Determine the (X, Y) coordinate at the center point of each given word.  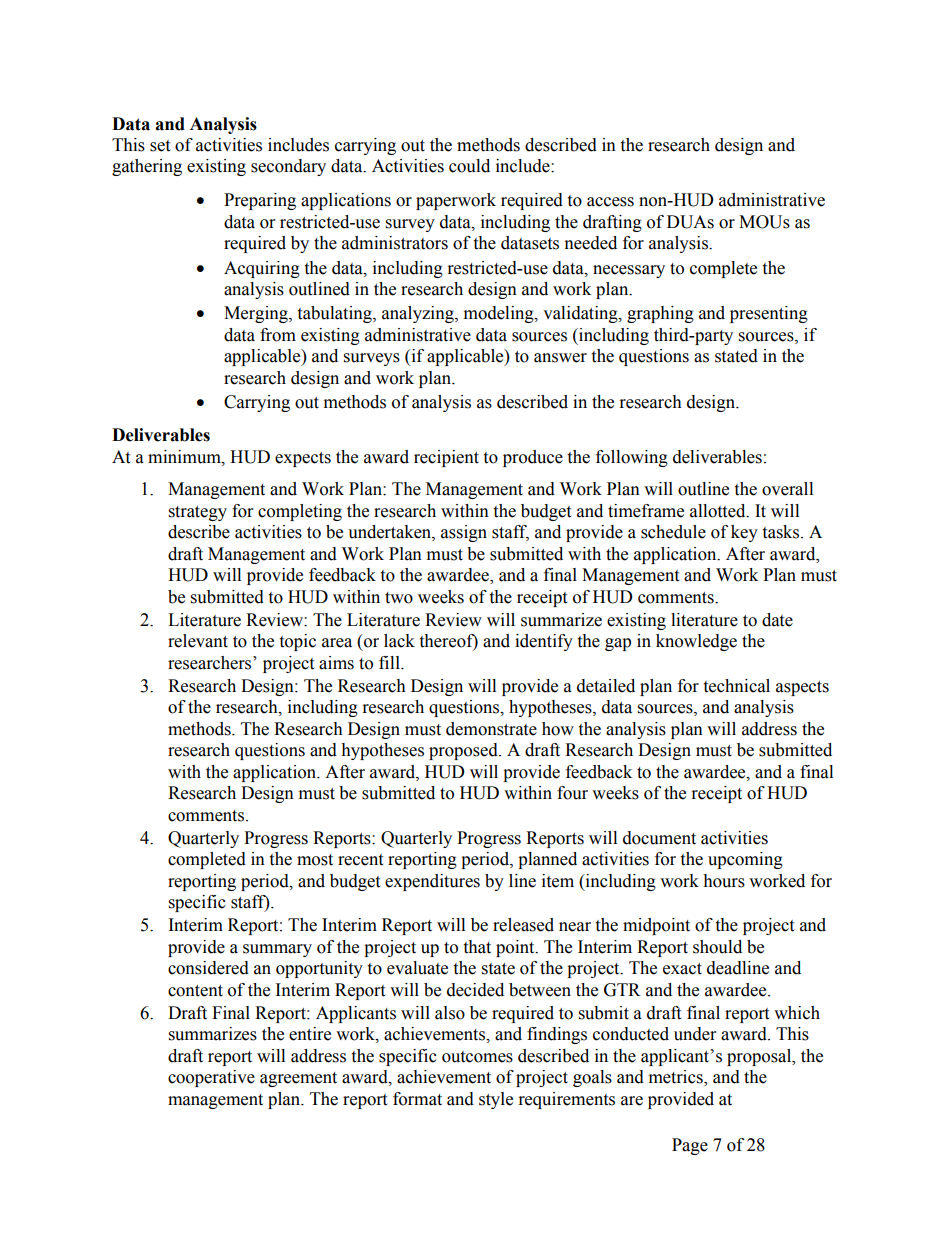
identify (544, 642)
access (610, 202)
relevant (198, 641)
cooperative (211, 1078)
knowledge (696, 642)
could (469, 166)
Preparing (260, 201)
